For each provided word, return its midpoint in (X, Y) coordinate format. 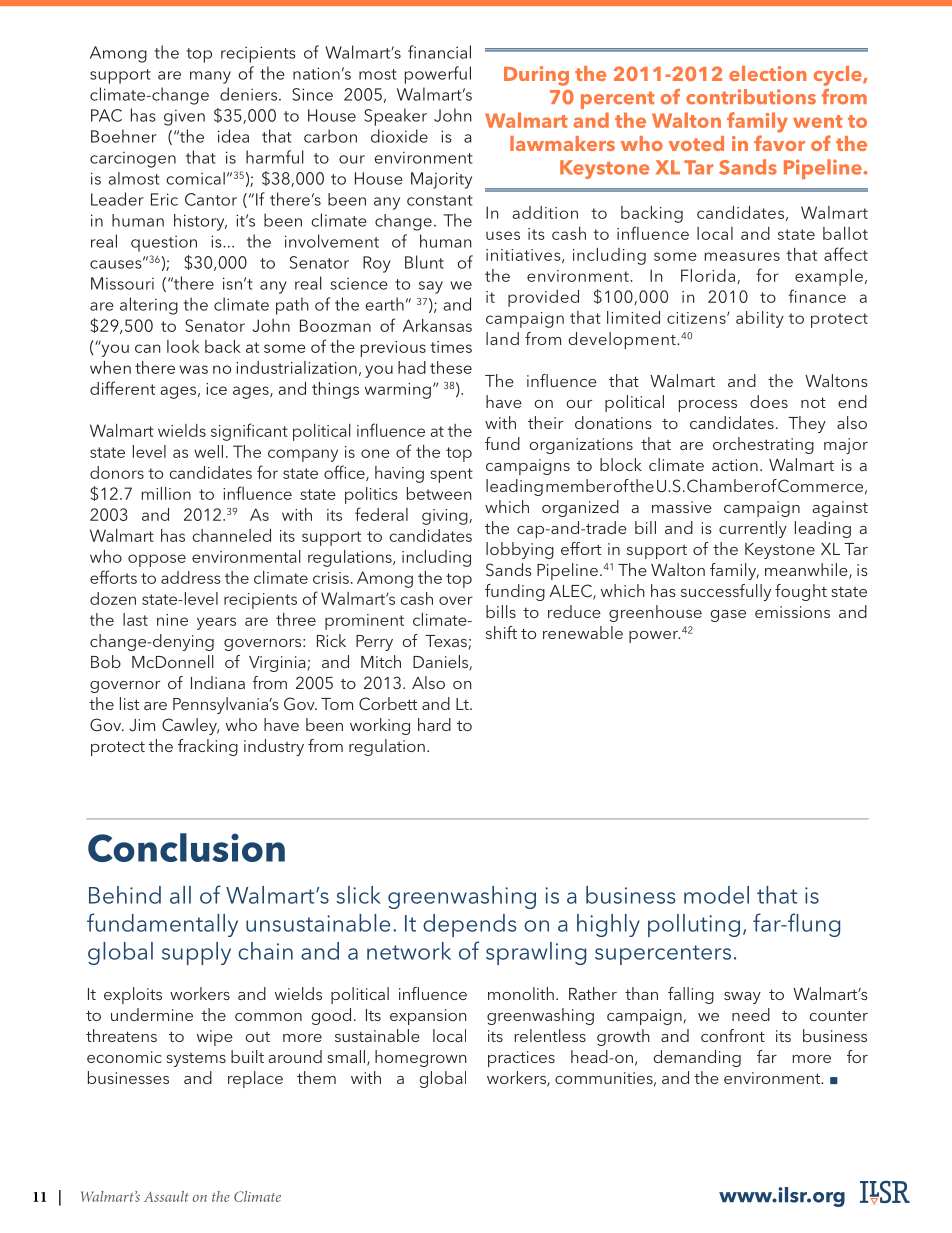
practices (521, 1059)
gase (728, 616)
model (716, 895)
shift (501, 632)
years (216, 623)
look (183, 346)
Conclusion (186, 847)
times (451, 347)
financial (439, 52)
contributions (751, 97)
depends (469, 925)
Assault (166, 1196)
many (210, 77)
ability (760, 319)
